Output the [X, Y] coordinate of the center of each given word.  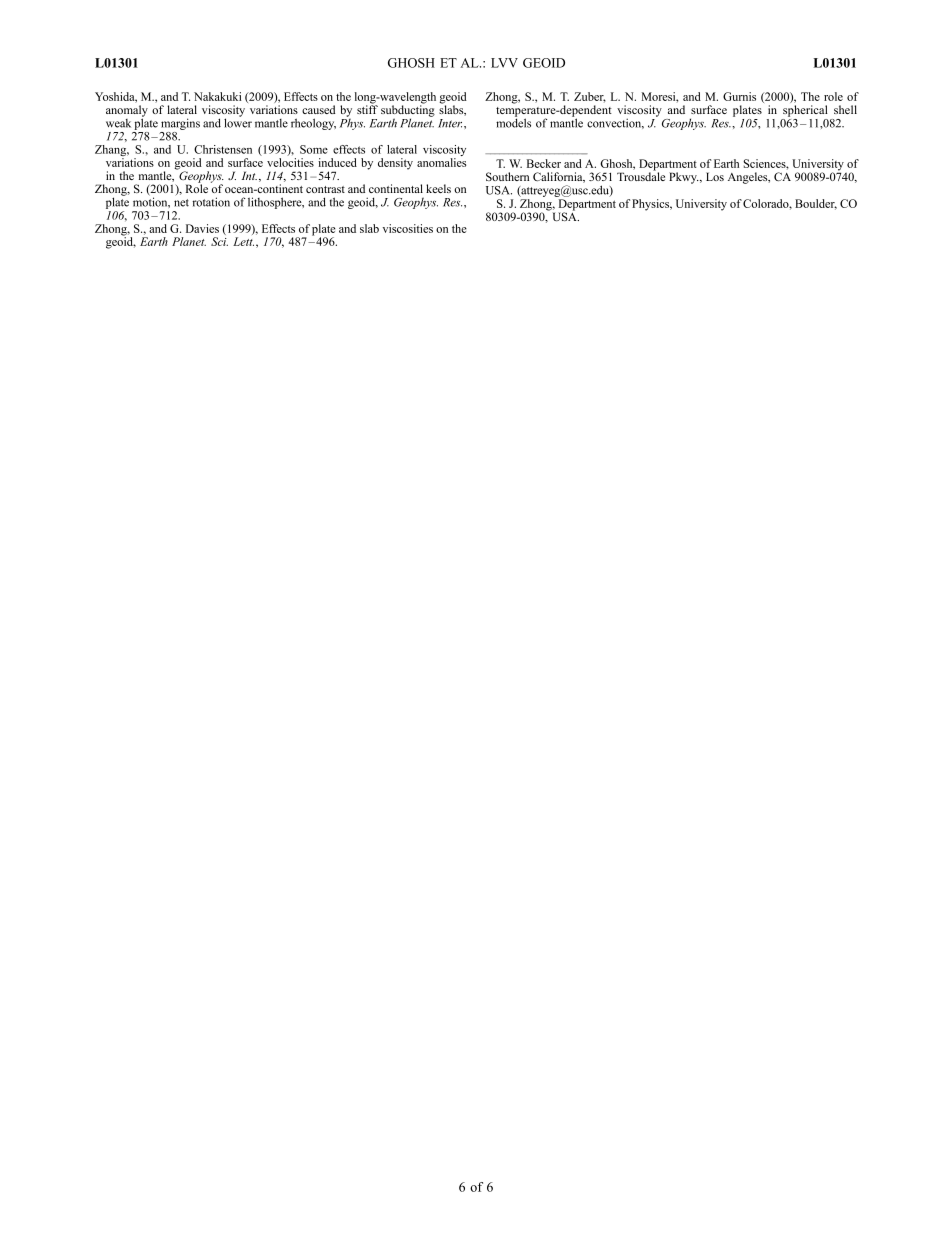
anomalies [441, 162]
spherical [805, 111]
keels [438, 188]
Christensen [223, 149]
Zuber [590, 97]
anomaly [127, 112]
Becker [544, 163]
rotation [211, 202]
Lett [243, 241]
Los [715, 176]
